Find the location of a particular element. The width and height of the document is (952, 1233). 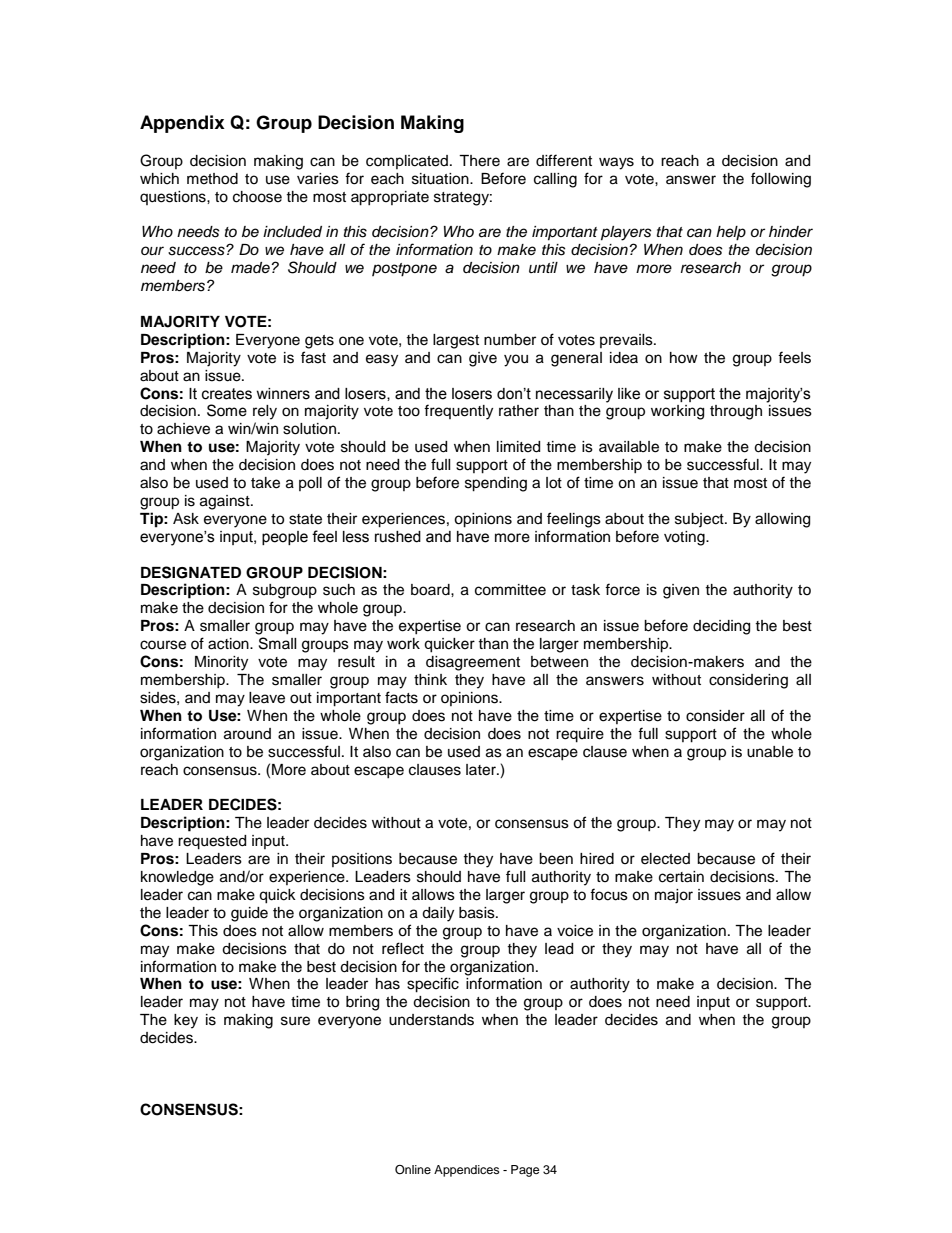

following is located at coordinates (781, 180).
